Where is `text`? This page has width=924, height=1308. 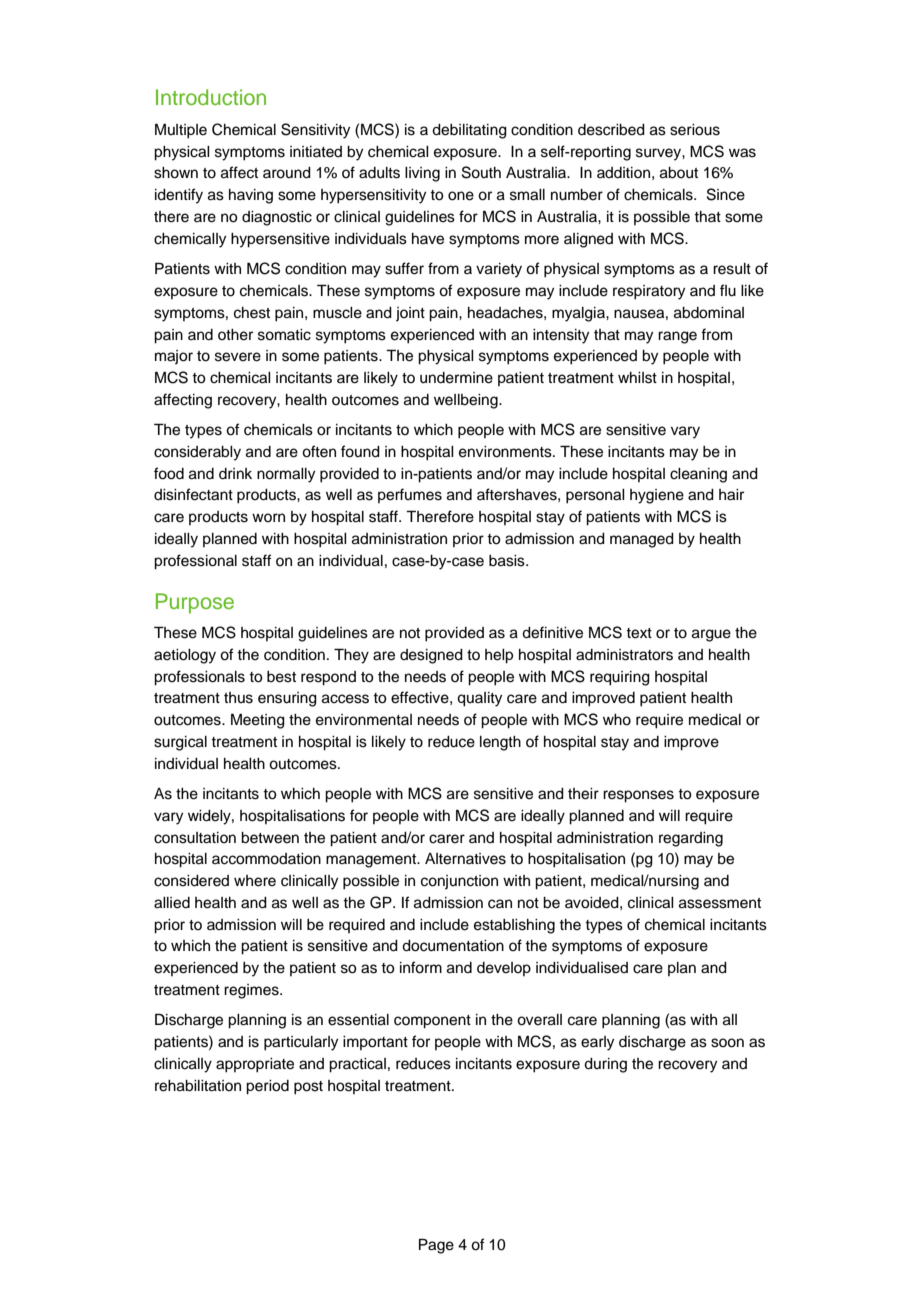
text is located at coordinates (639, 633).
